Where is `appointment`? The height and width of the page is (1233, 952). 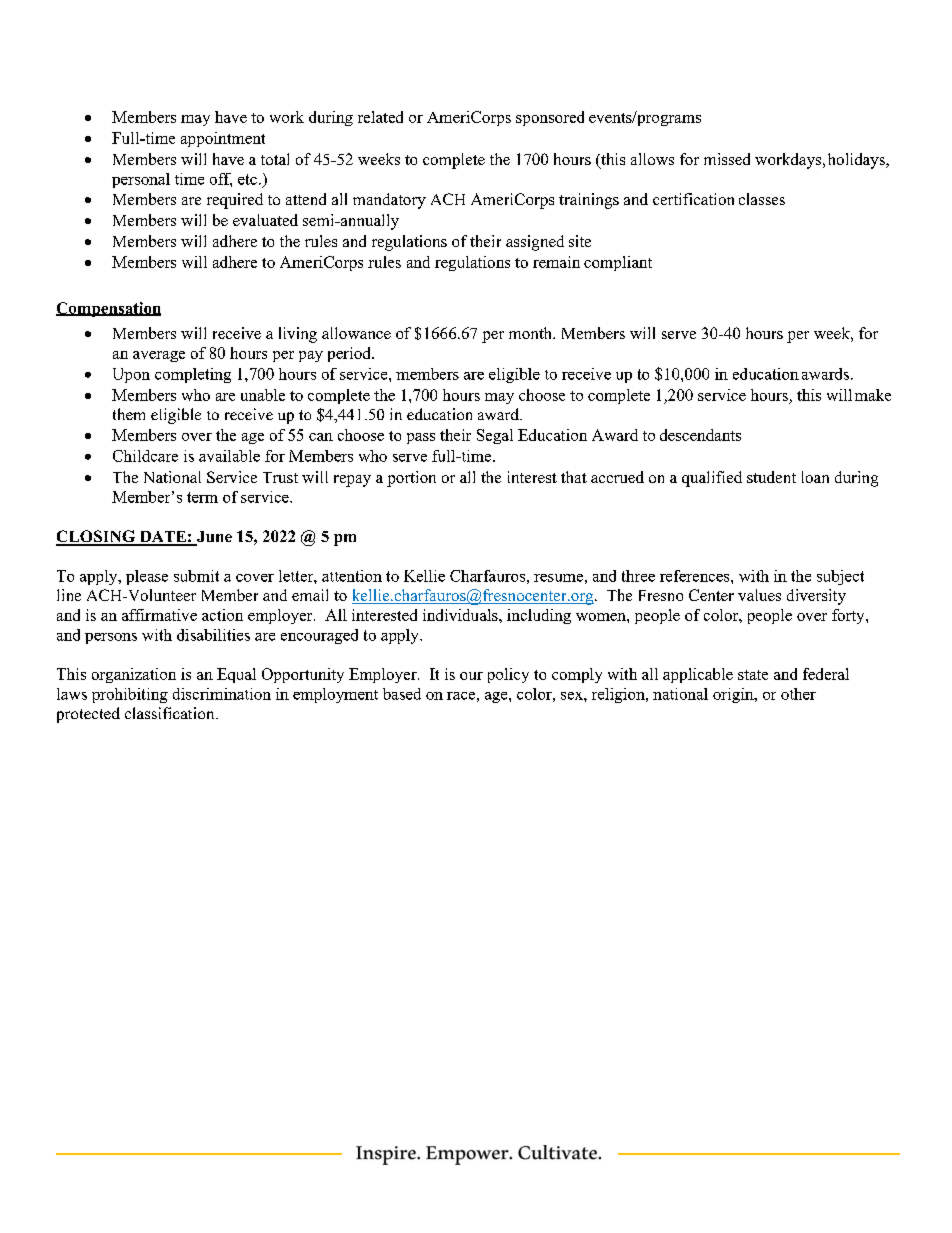
appointment is located at coordinates (223, 139).
